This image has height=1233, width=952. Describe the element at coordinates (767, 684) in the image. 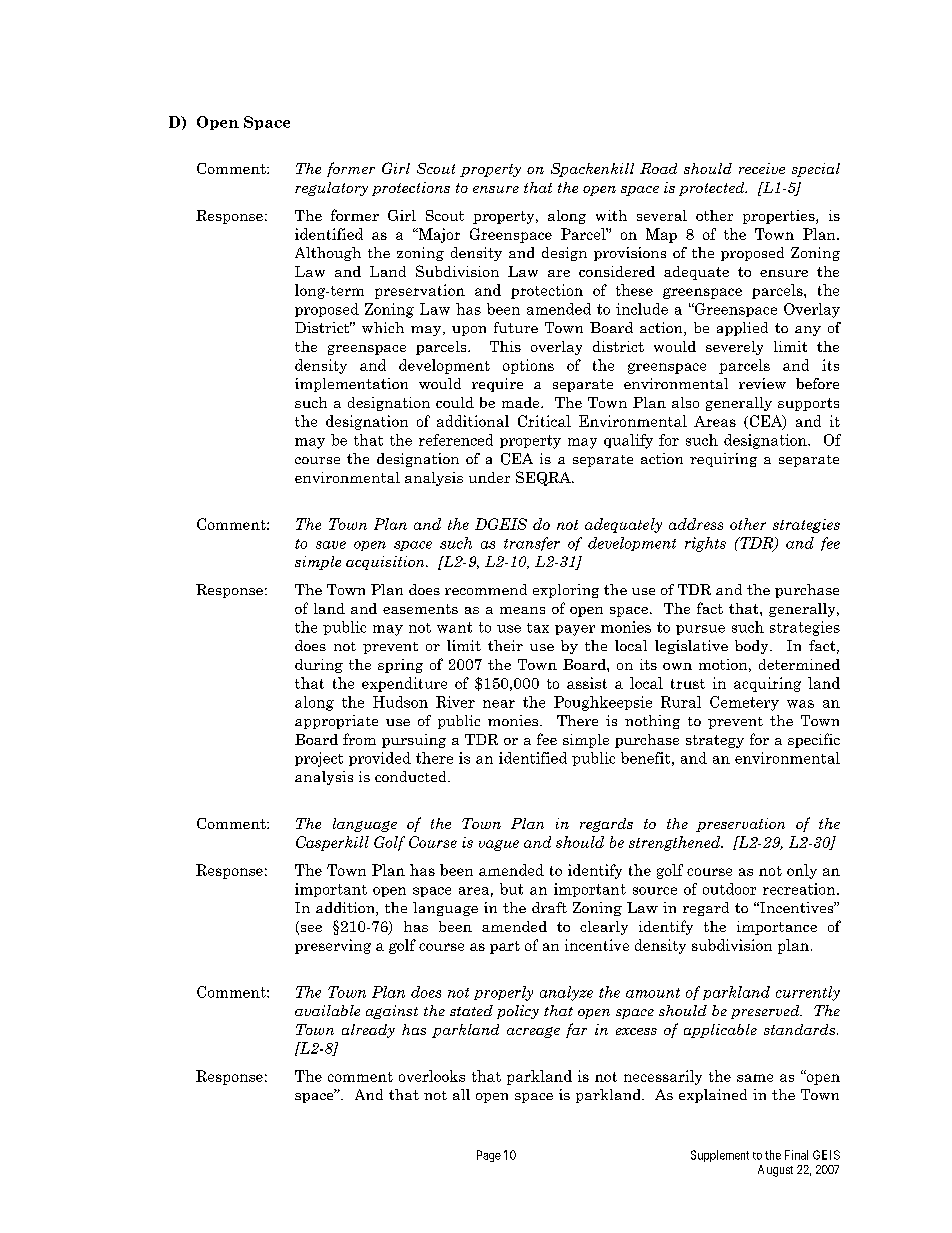

I see `acquiring` at that location.
